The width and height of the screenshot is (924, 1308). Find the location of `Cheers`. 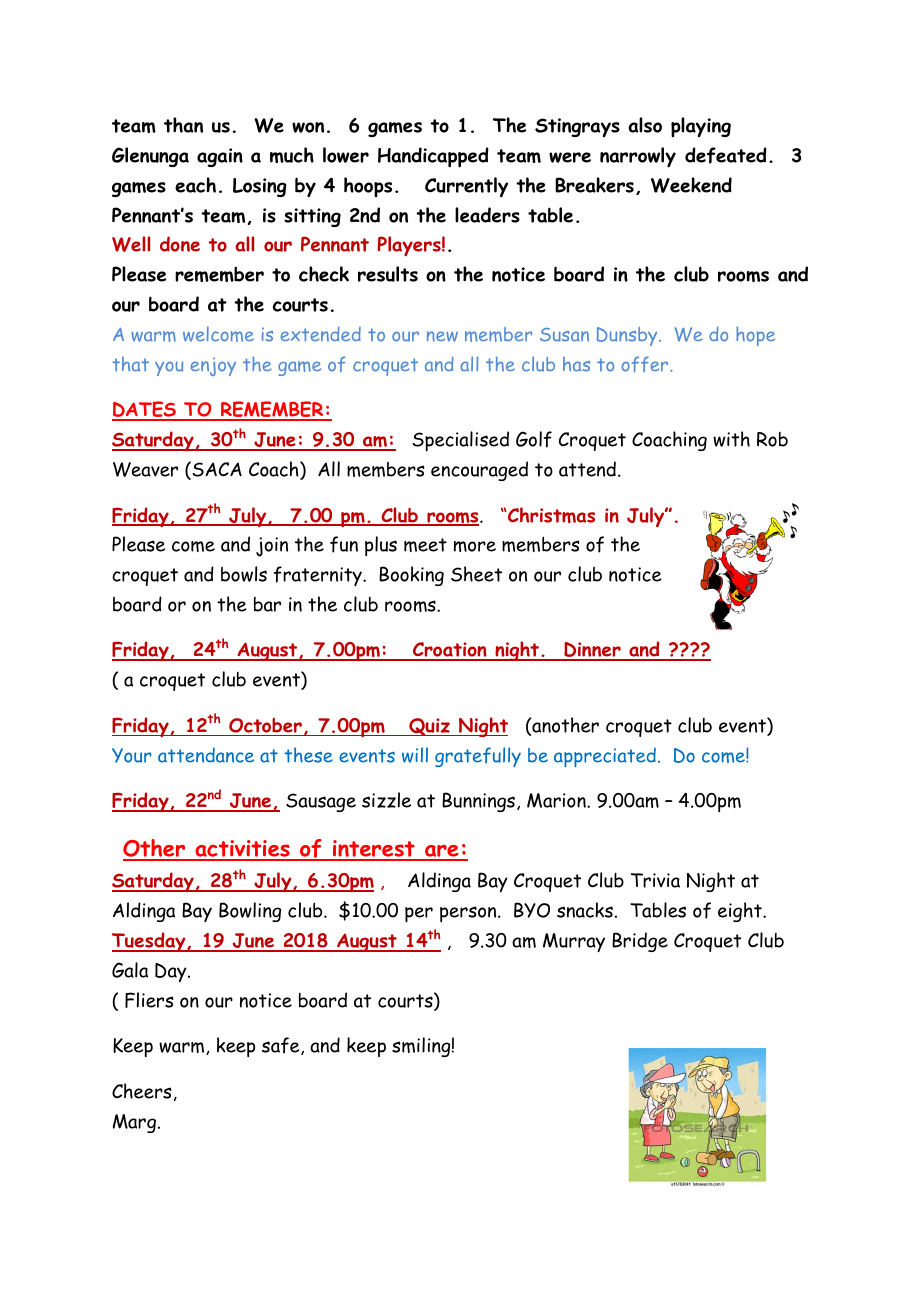

Cheers is located at coordinates (142, 1091).
